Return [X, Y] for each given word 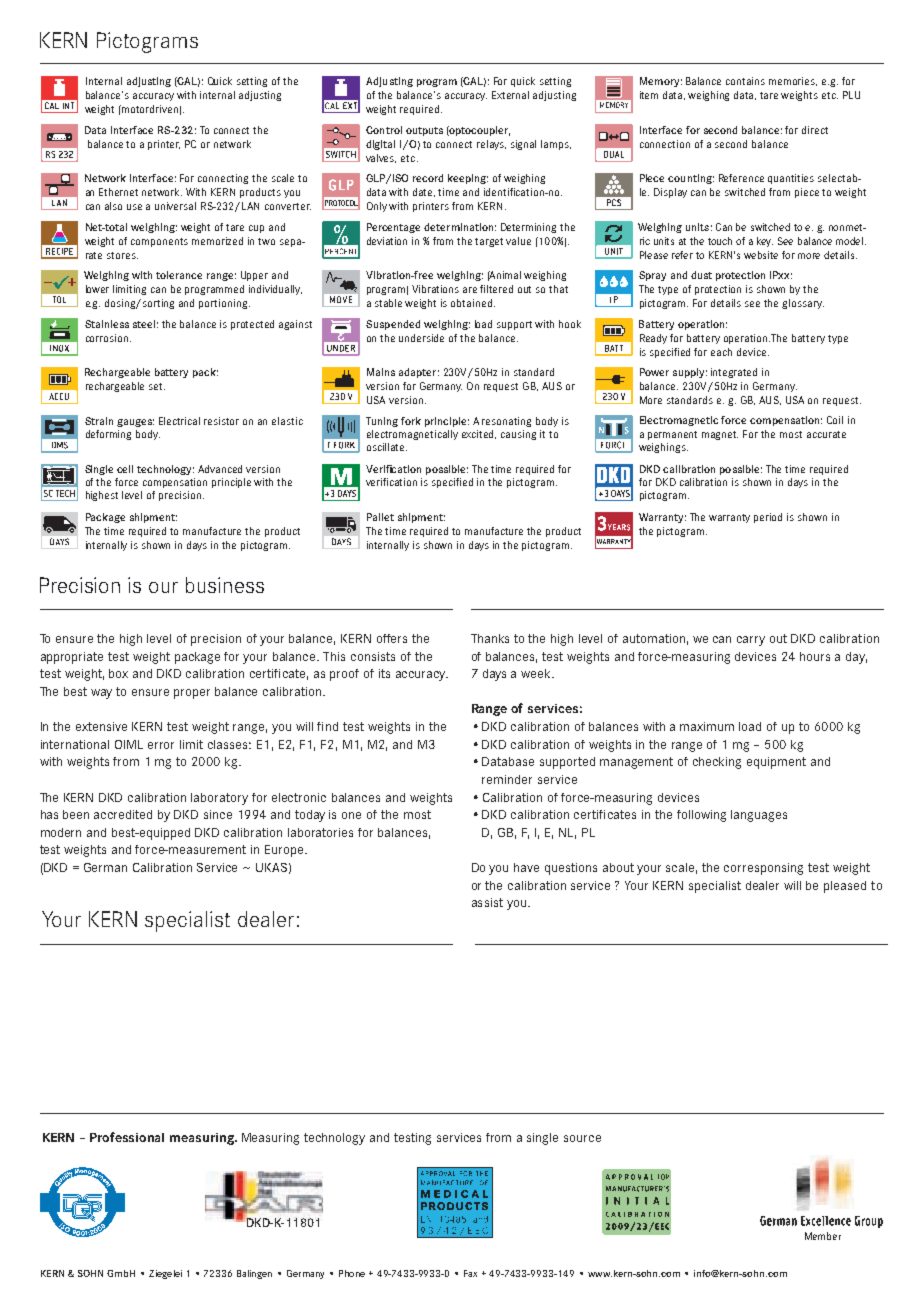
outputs [424, 131]
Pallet [380, 517]
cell [125, 469]
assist [487, 902]
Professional [127, 1137]
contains [745, 81]
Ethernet [118, 192]
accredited [123, 814]
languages [759, 816]
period [768, 518]
